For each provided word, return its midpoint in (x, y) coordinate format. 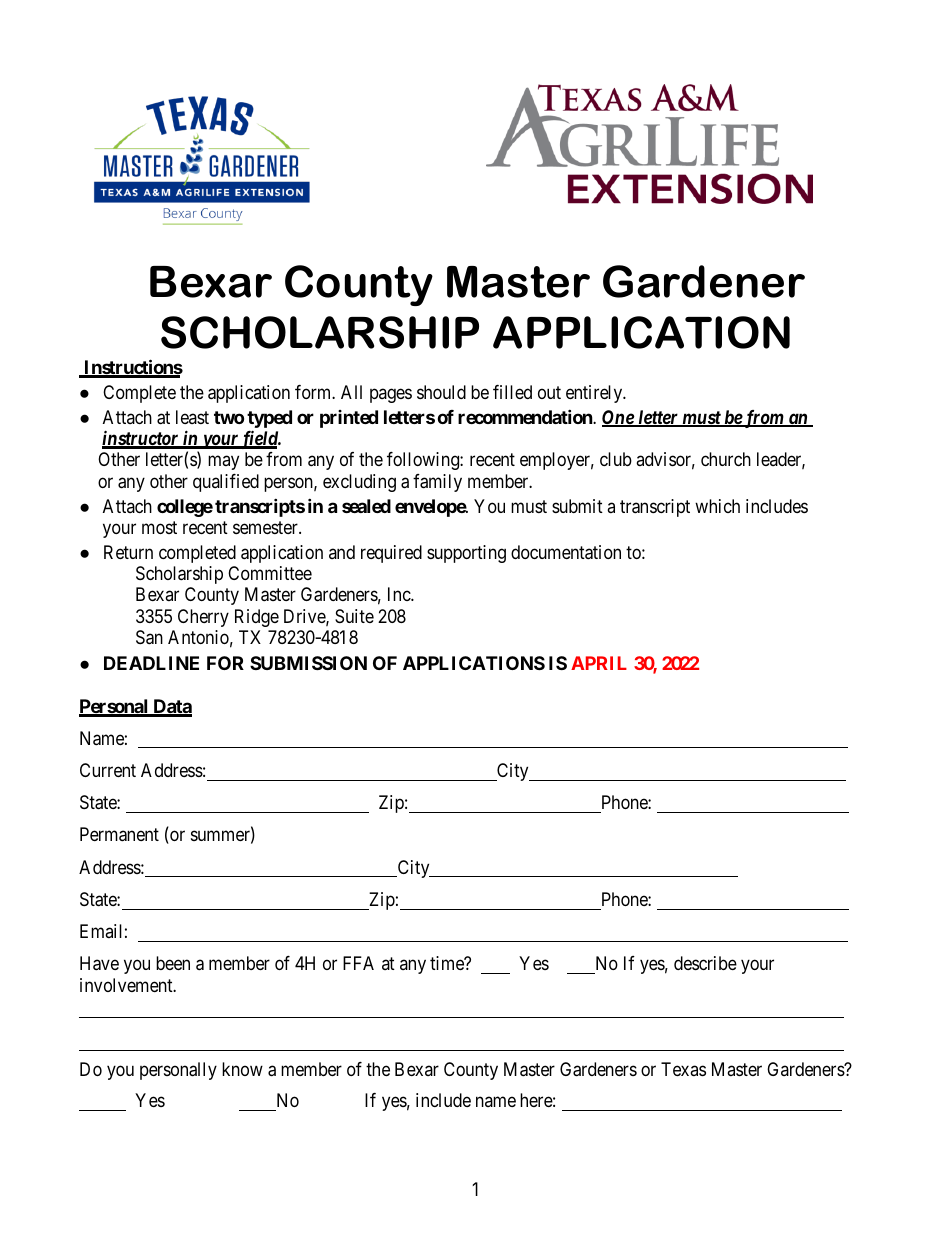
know (242, 1069)
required (391, 554)
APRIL (599, 663)
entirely (595, 394)
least (192, 417)
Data (171, 707)
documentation (566, 552)
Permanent (119, 834)
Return (128, 552)
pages (391, 395)
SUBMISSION (308, 663)
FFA (358, 963)
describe (705, 963)
